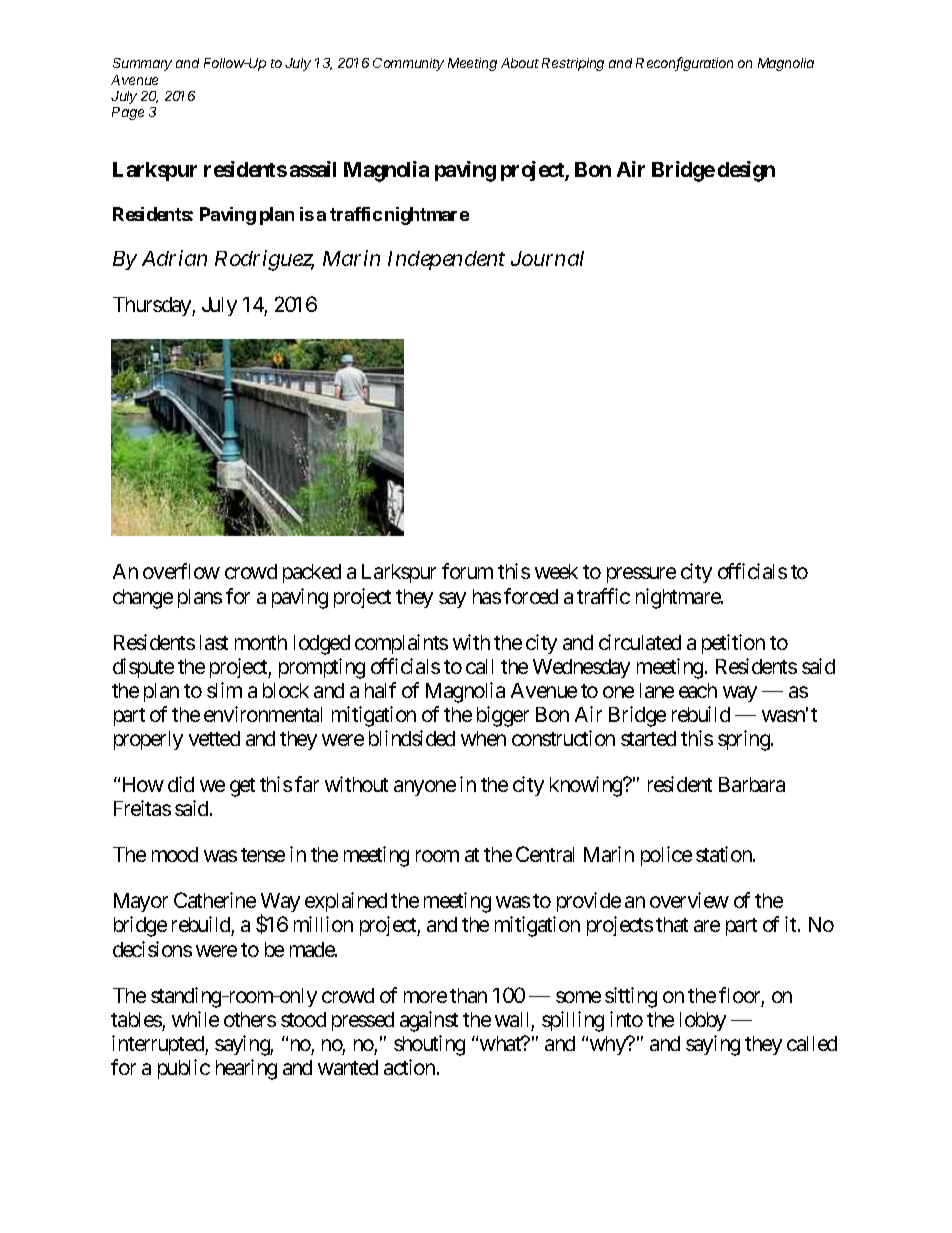 Image resolution: width=952 pixels, height=1233 pixels. I want to click on forum, so click(467, 571).
